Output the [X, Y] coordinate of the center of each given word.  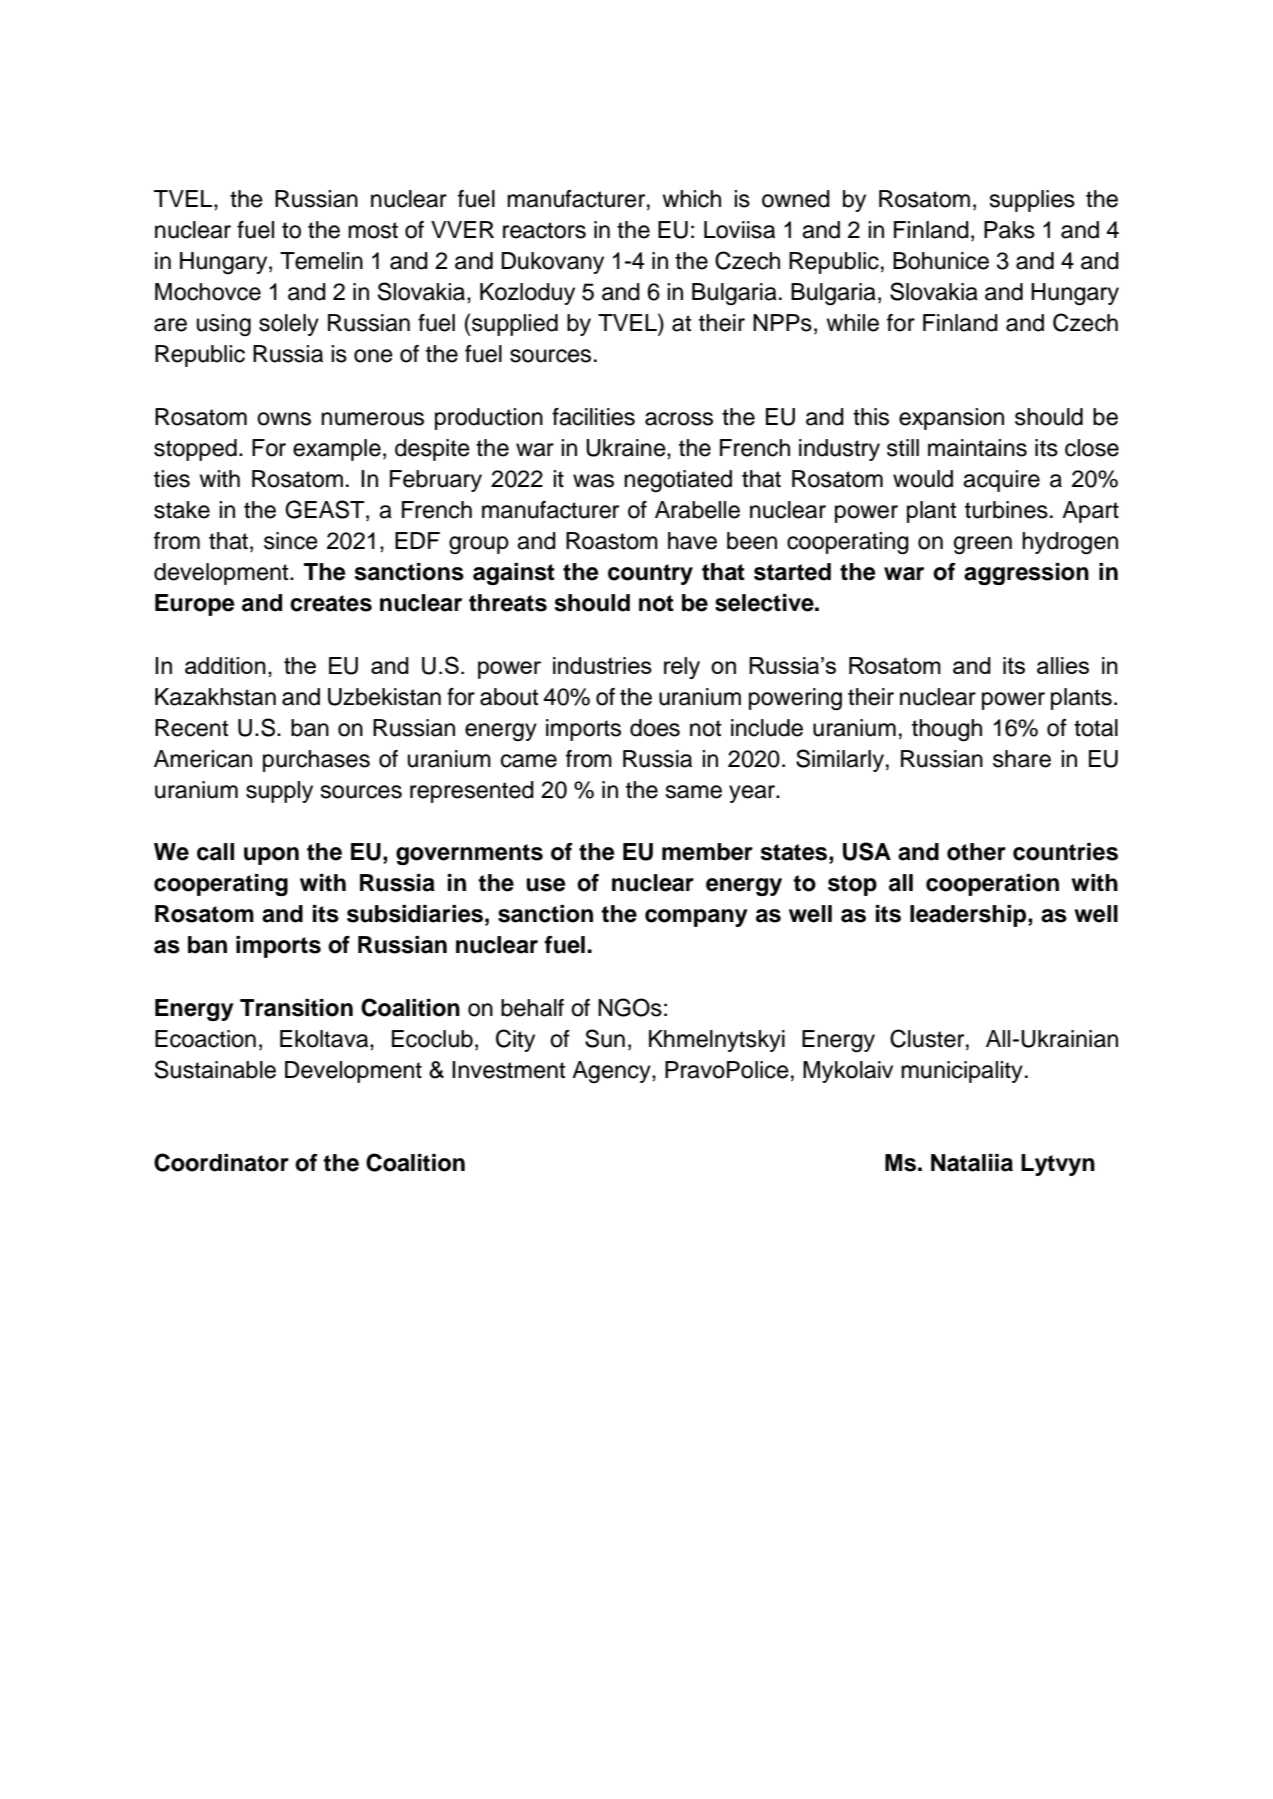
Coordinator [221, 1162]
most [373, 230]
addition [225, 665]
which [691, 199]
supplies [1032, 201]
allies [1063, 665]
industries [602, 665]
